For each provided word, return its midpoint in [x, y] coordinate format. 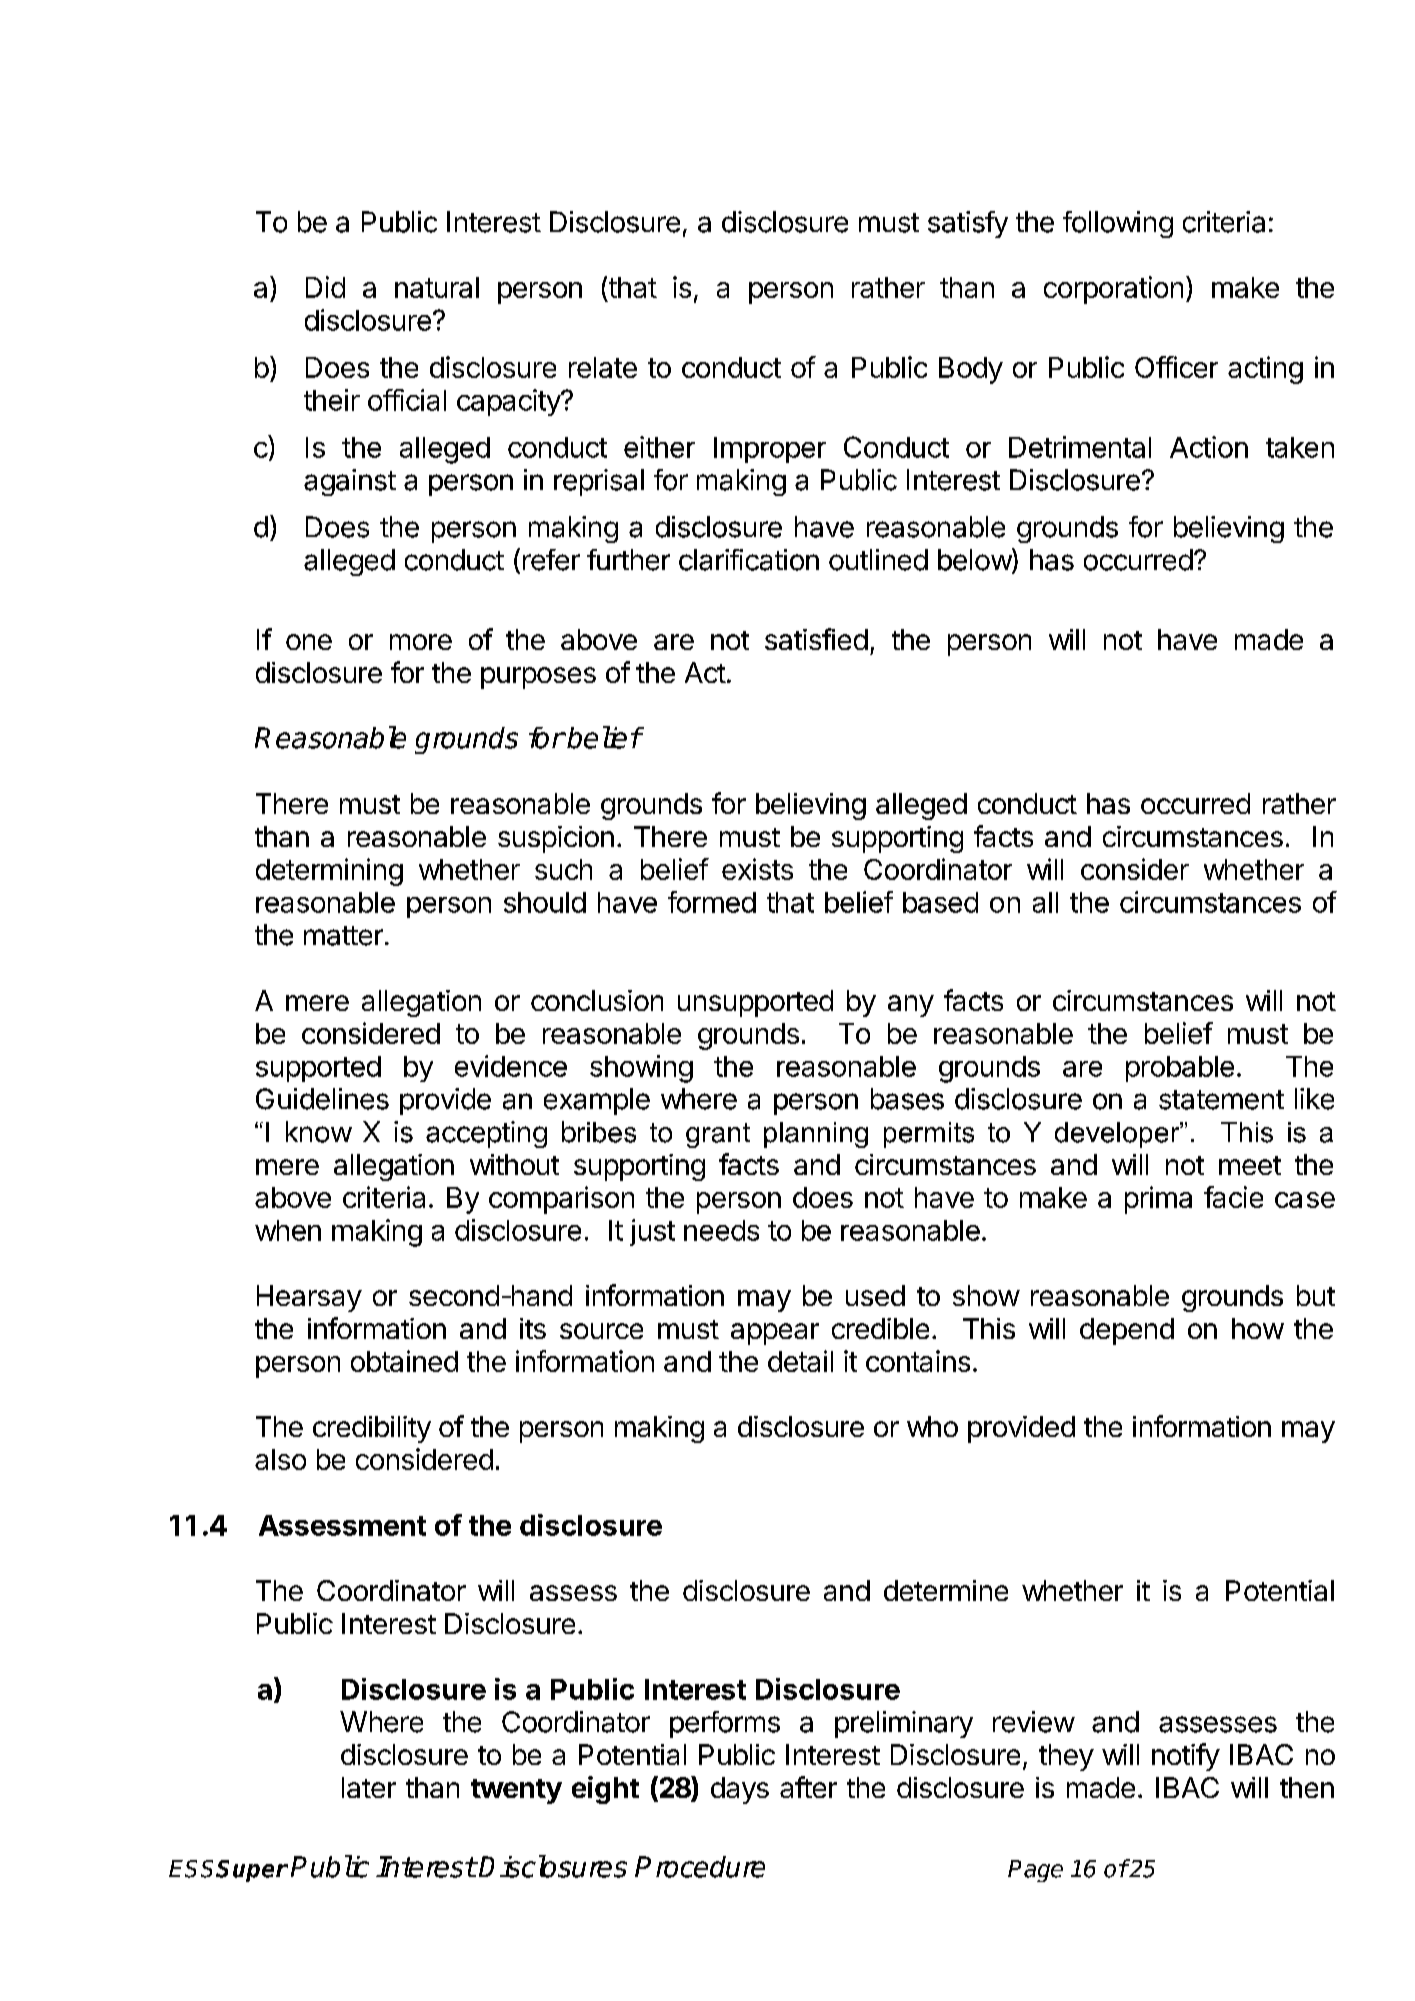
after [808, 1787]
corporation [1113, 290]
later [369, 1787]
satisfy [968, 224]
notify [1186, 1757]
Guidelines [322, 1099]
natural [437, 287]
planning [816, 1135]
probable [1180, 1069]
